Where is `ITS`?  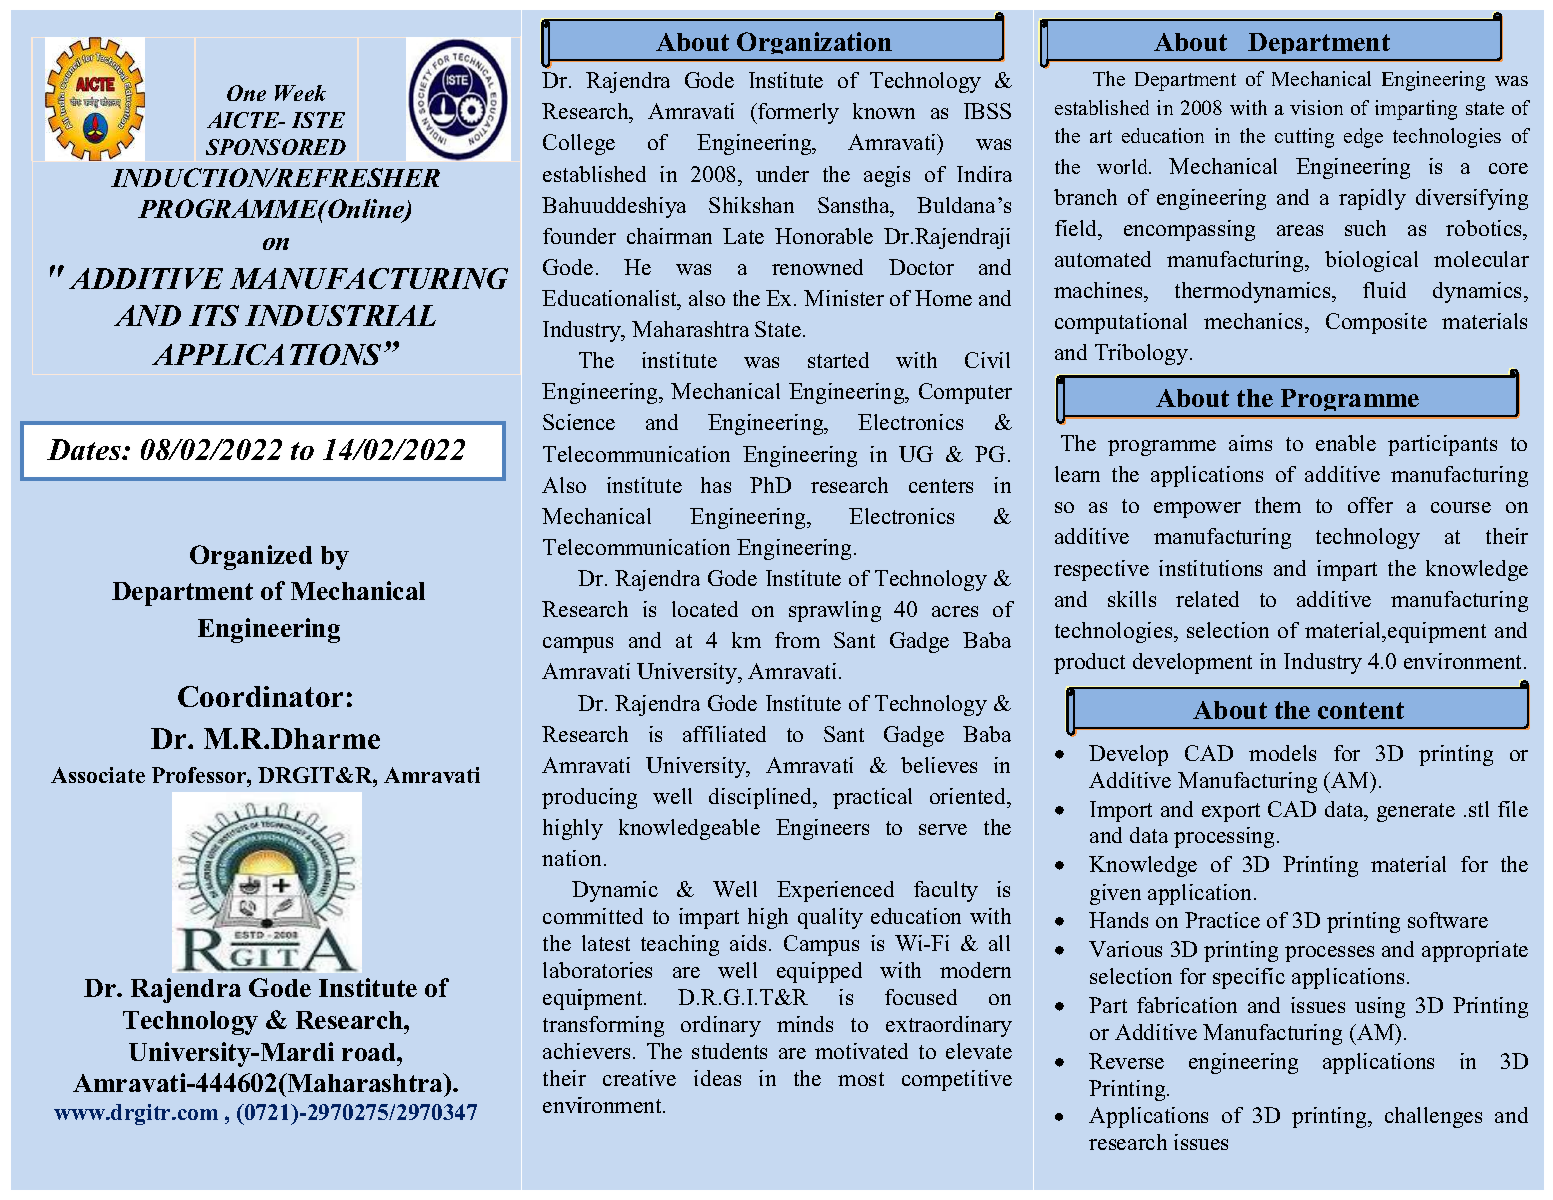 ITS is located at coordinates (214, 315).
